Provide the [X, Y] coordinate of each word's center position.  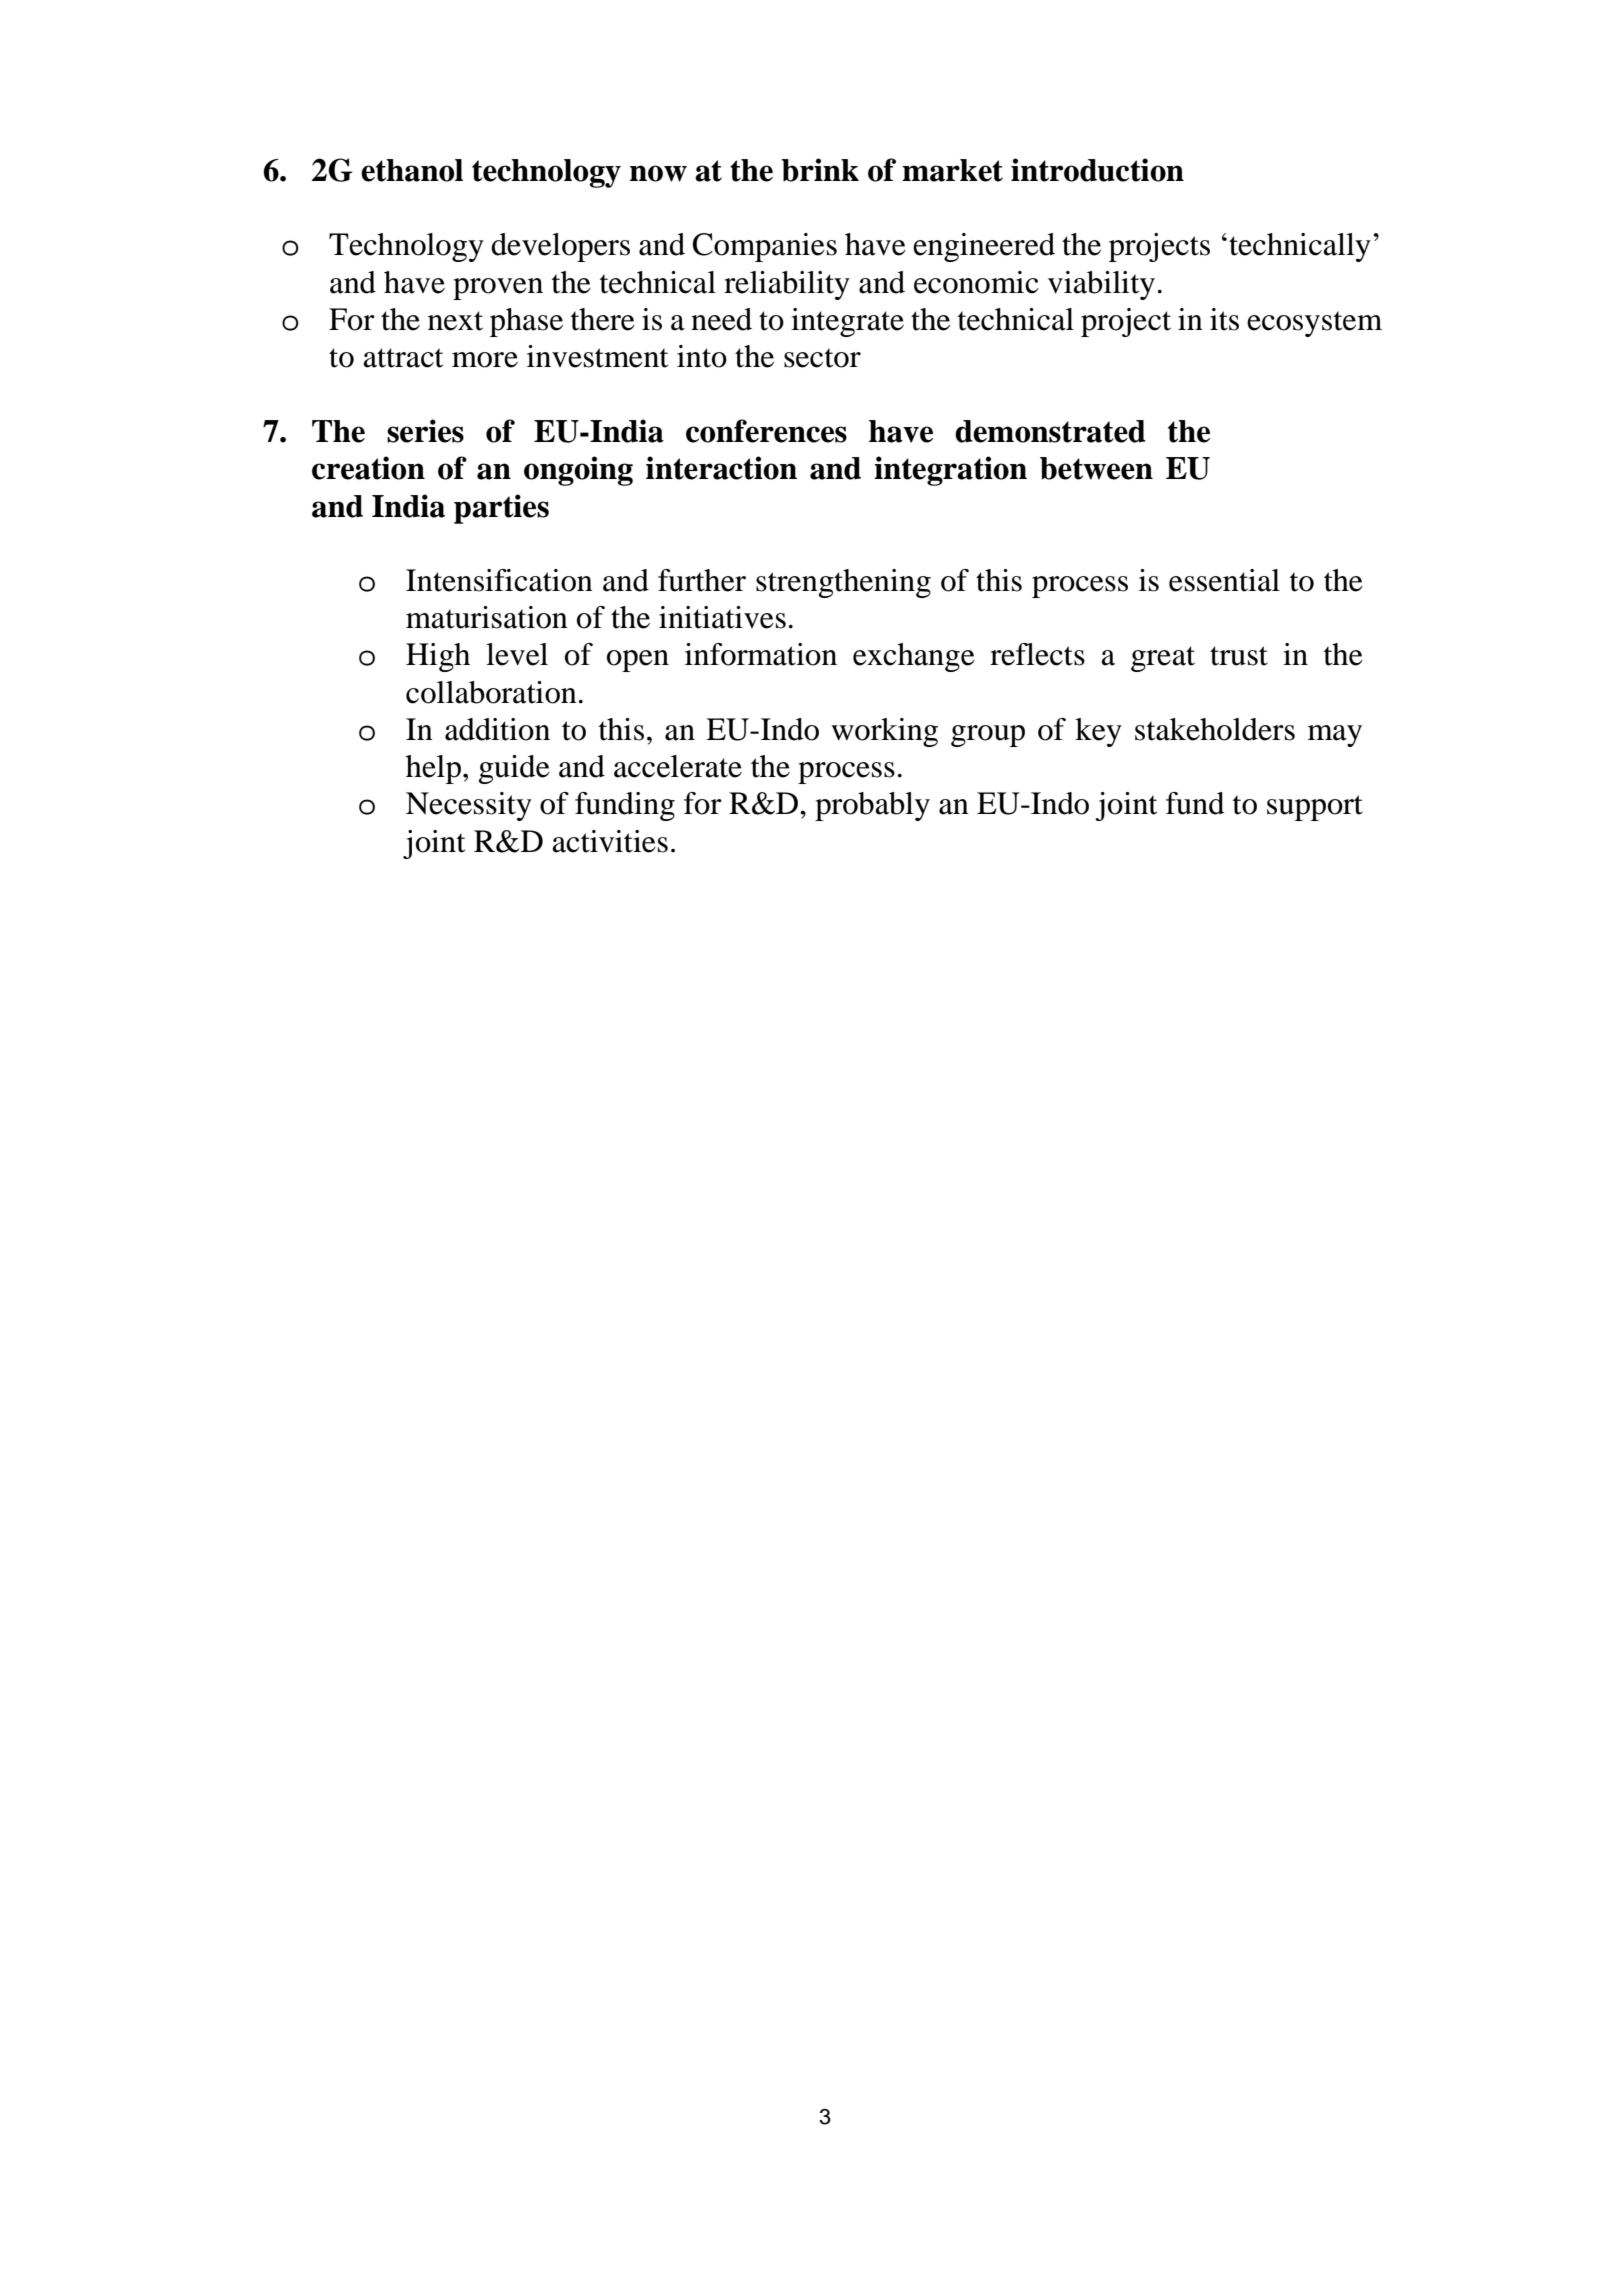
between [1096, 468]
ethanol [412, 170]
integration [950, 471]
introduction [1097, 170]
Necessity [469, 806]
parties [501, 509]
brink [820, 170]
